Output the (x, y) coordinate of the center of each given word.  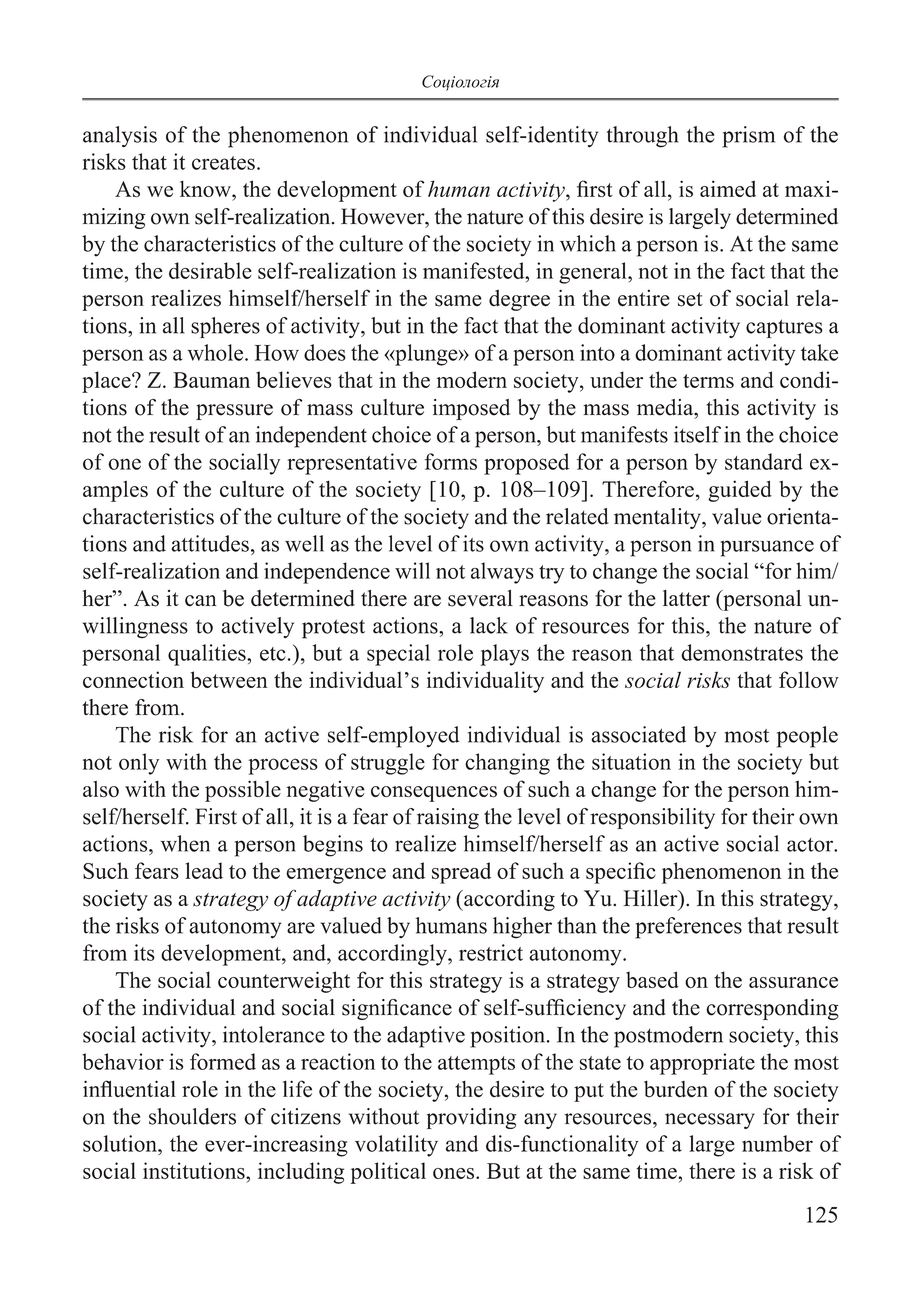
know (206, 188)
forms (451, 461)
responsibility (652, 818)
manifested (475, 270)
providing (471, 1118)
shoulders (192, 1116)
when (185, 843)
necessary (710, 1121)
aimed (728, 188)
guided (740, 491)
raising (448, 818)
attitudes (210, 543)
